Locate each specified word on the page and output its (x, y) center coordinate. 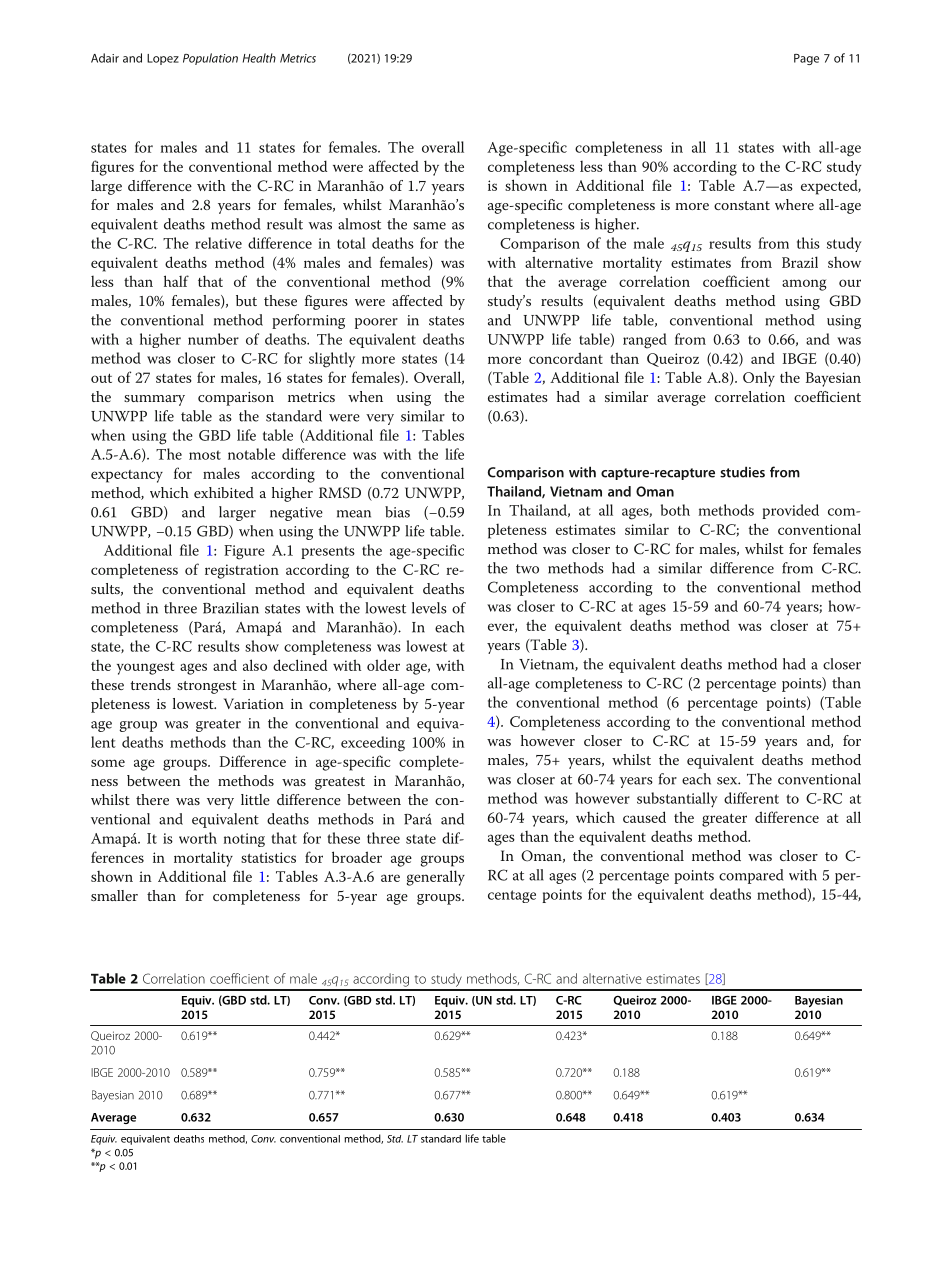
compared (751, 876)
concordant (566, 358)
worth (198, 838)
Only (759, 379)
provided (790, 511)
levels (429, 608)
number (213, 339)
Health (259, 58)
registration (242, 571)
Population (210, 59)
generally (436, 878)
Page (806, 59)
